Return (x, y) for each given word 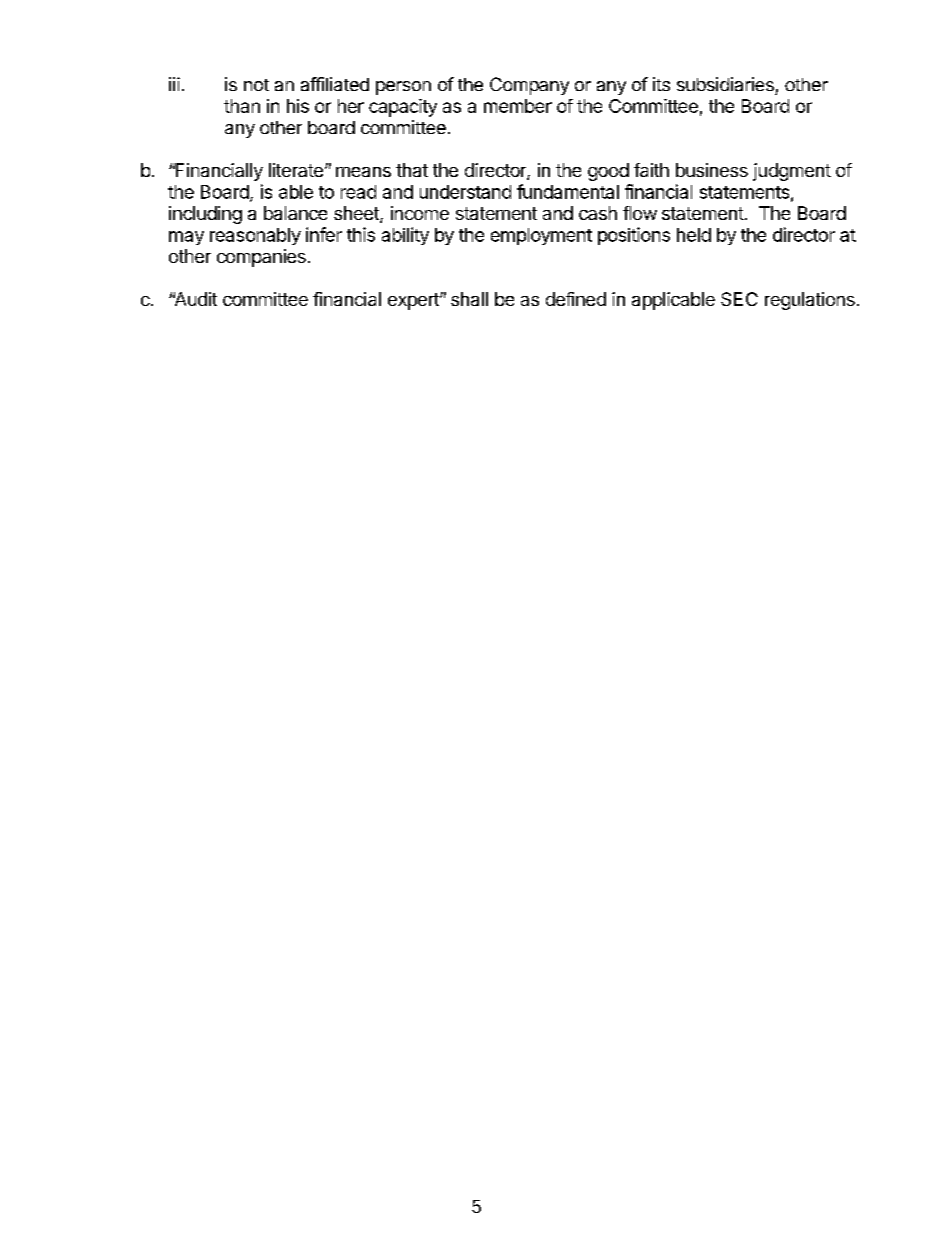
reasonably (255, 236)
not (256, 85)
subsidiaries (725, 84)
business (712, 170)
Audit (195, 299)
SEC (739, 299)
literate (296, 170)
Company (529, 86)
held (694, 235)
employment (541, 236)
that (412, 170)
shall (469, 299)
